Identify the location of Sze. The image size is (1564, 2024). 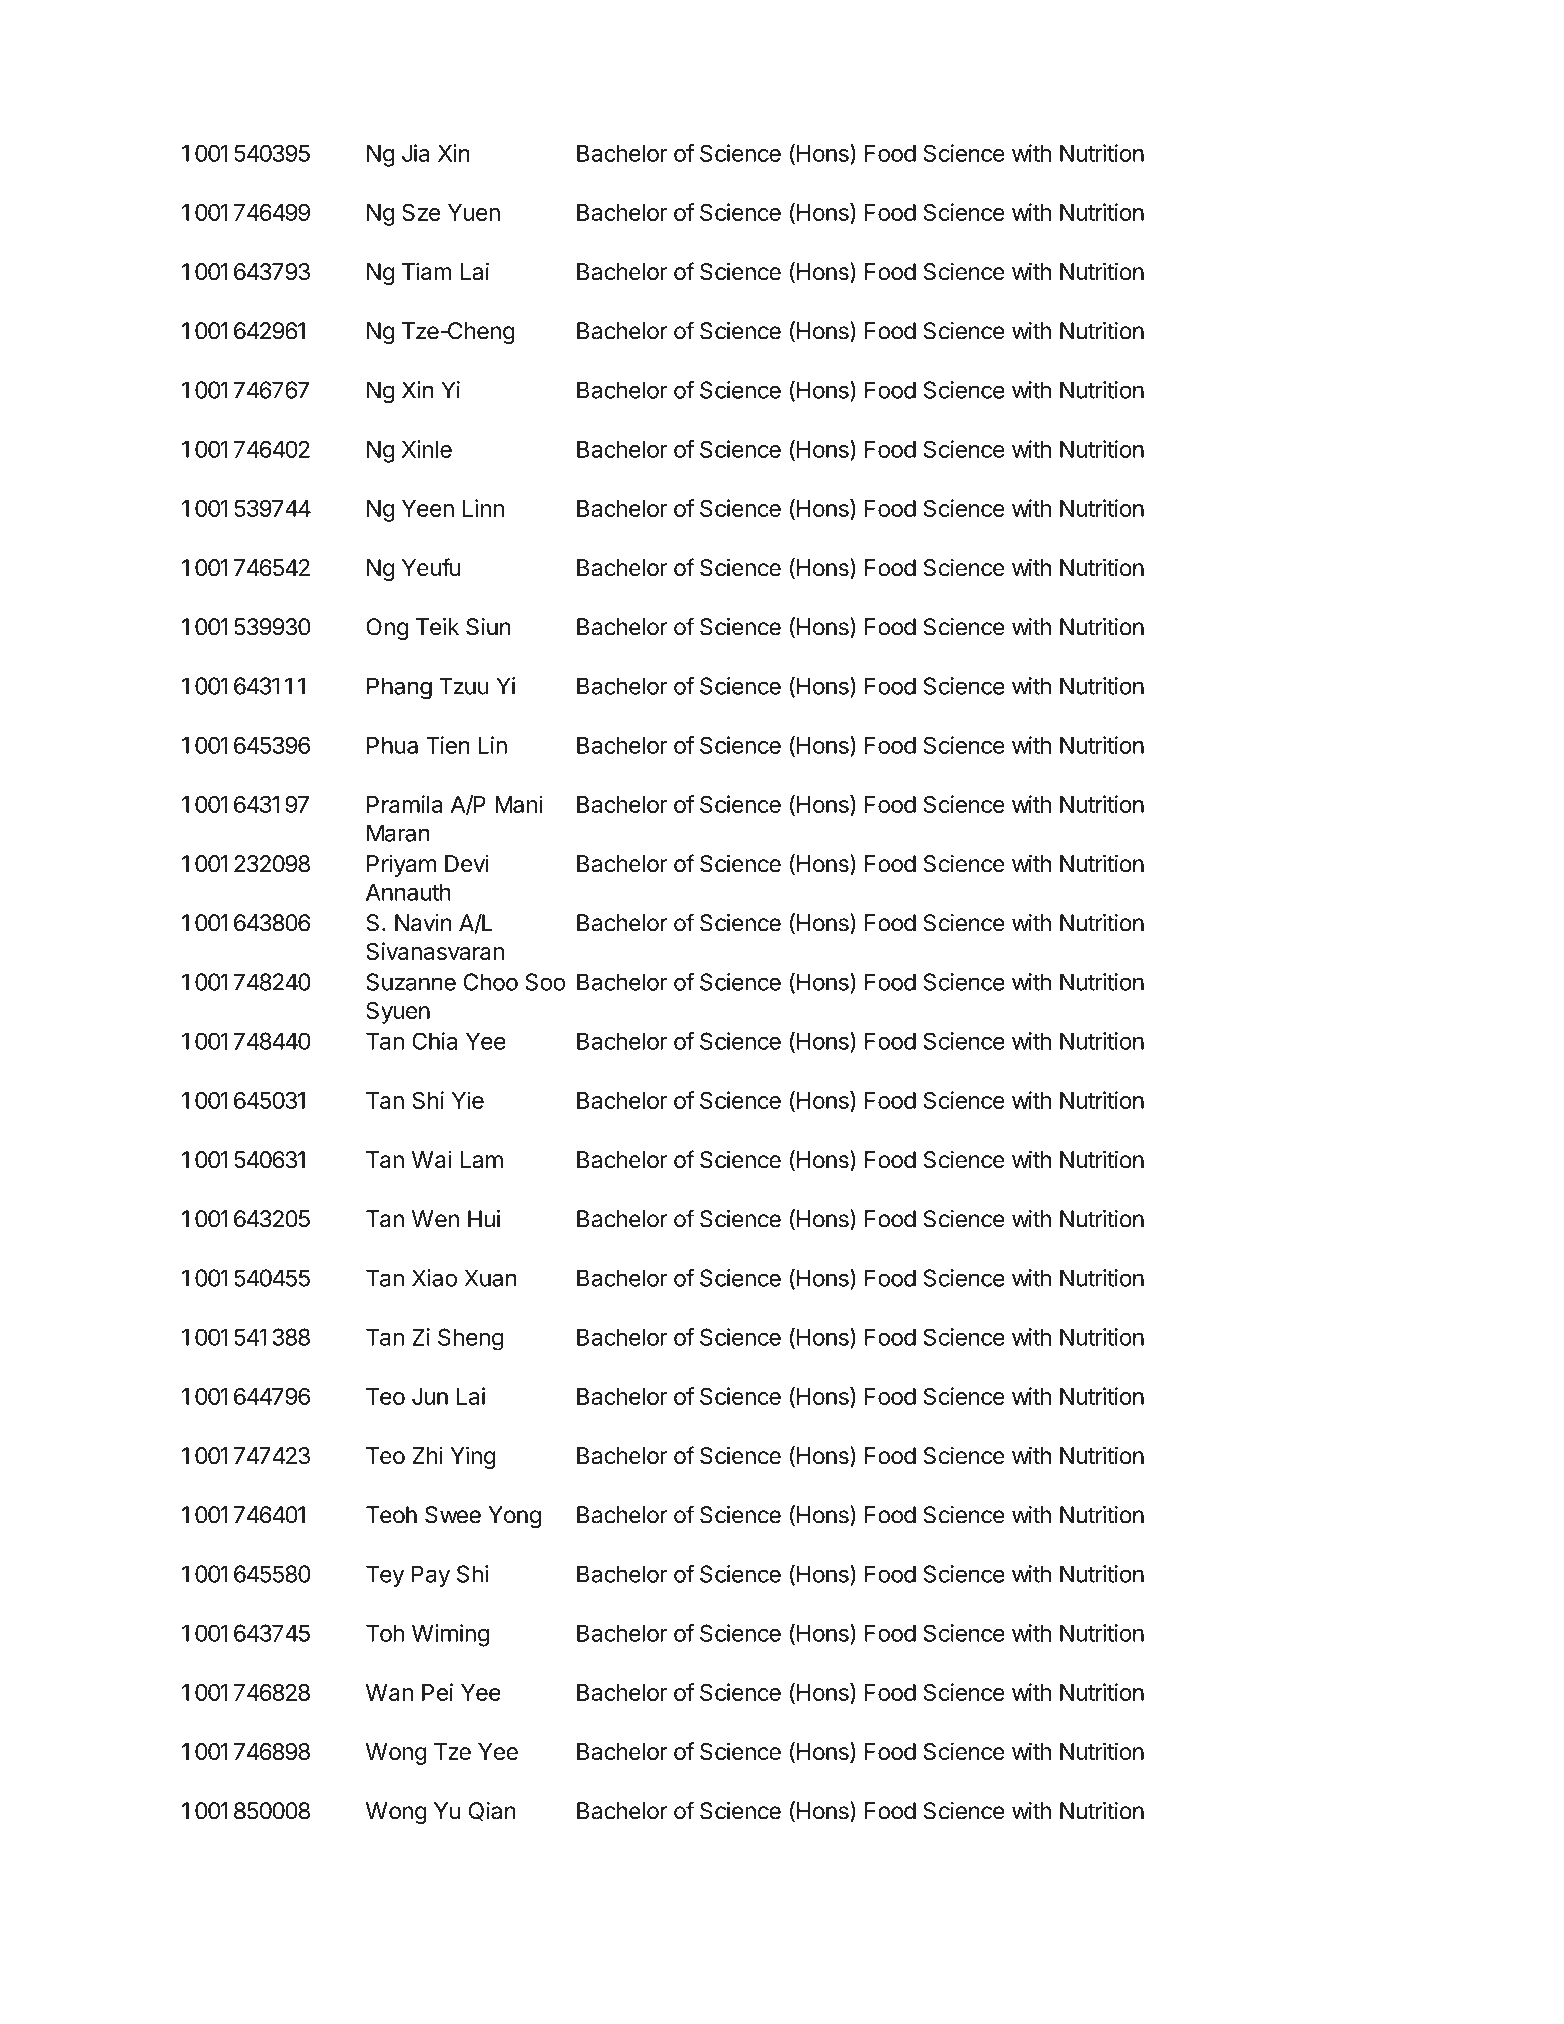
(421, 212).
